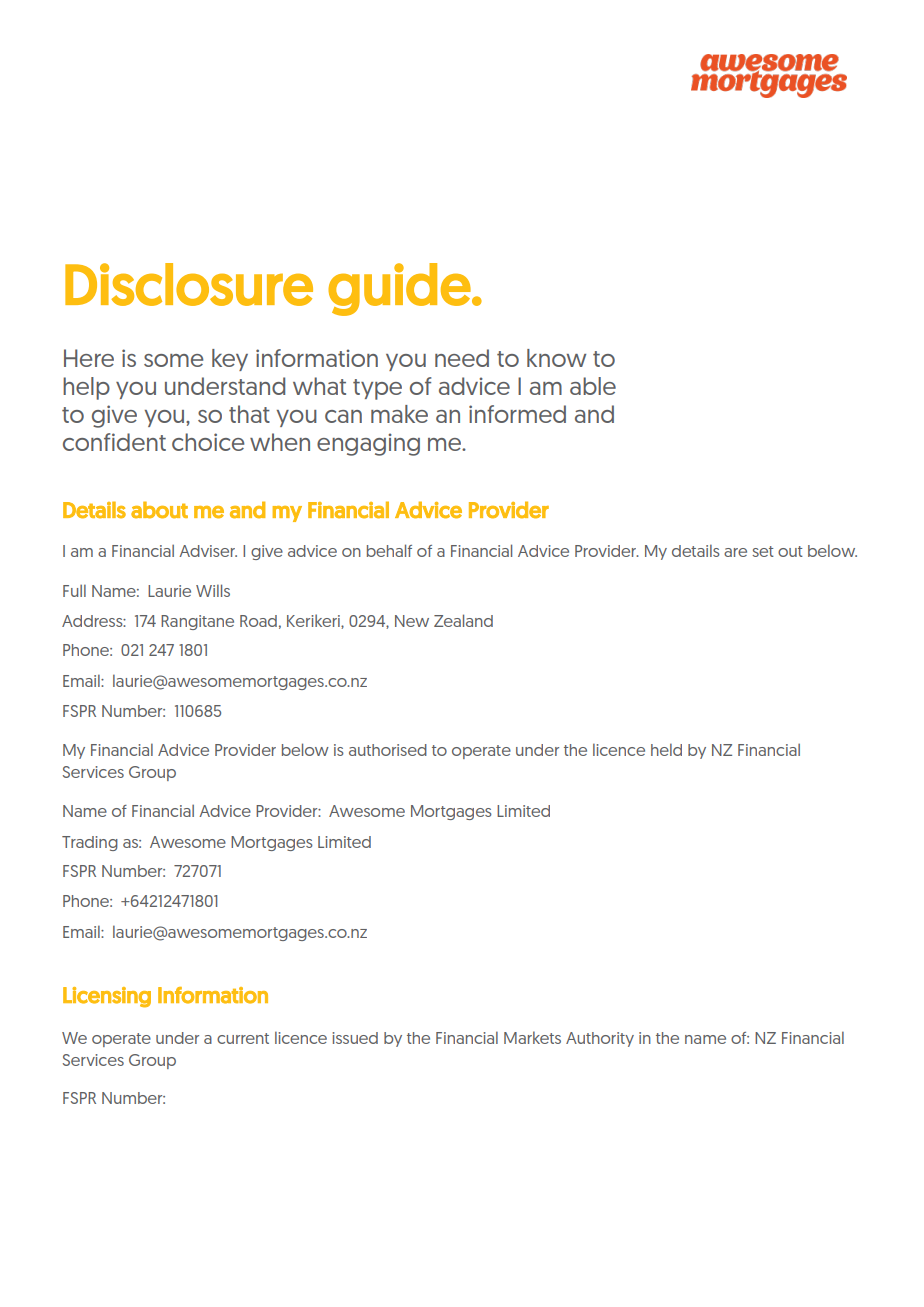  I want to click on are, so click(735, 552).
